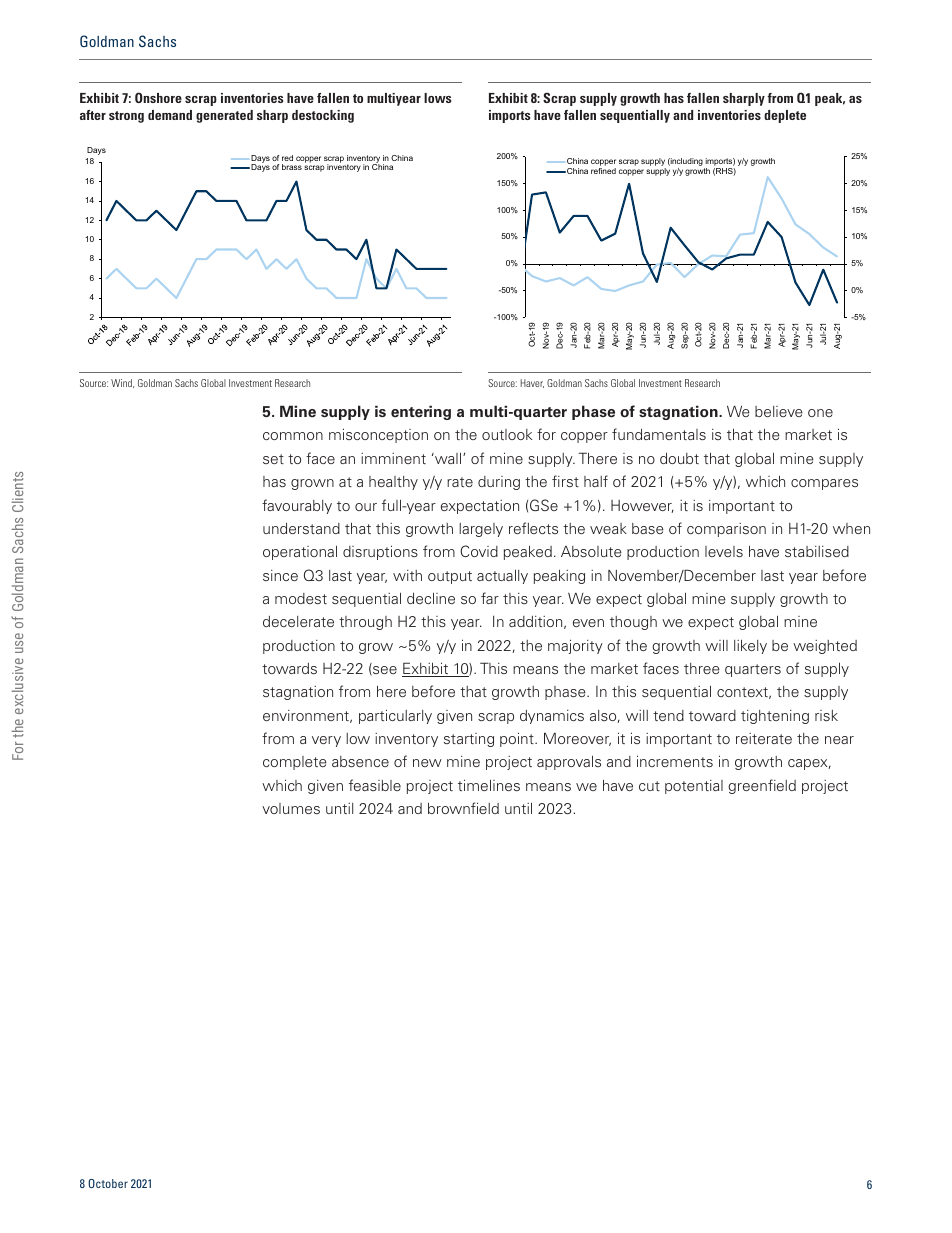  What do you see at coordinates (437, 98) in the screenshot?
I see `lows` at bounding box center [437, 98].
